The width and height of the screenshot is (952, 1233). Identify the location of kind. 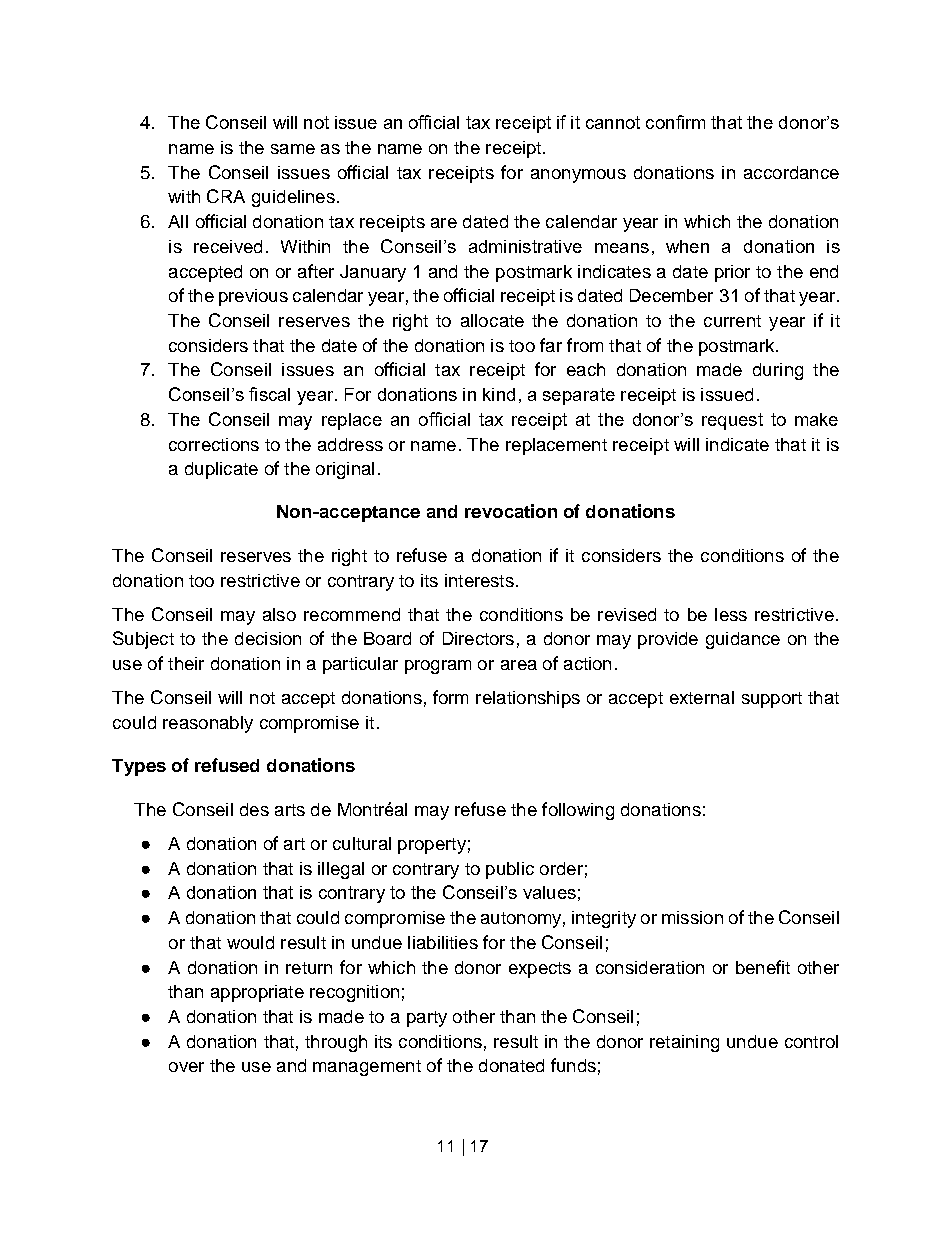
(499, 394).
